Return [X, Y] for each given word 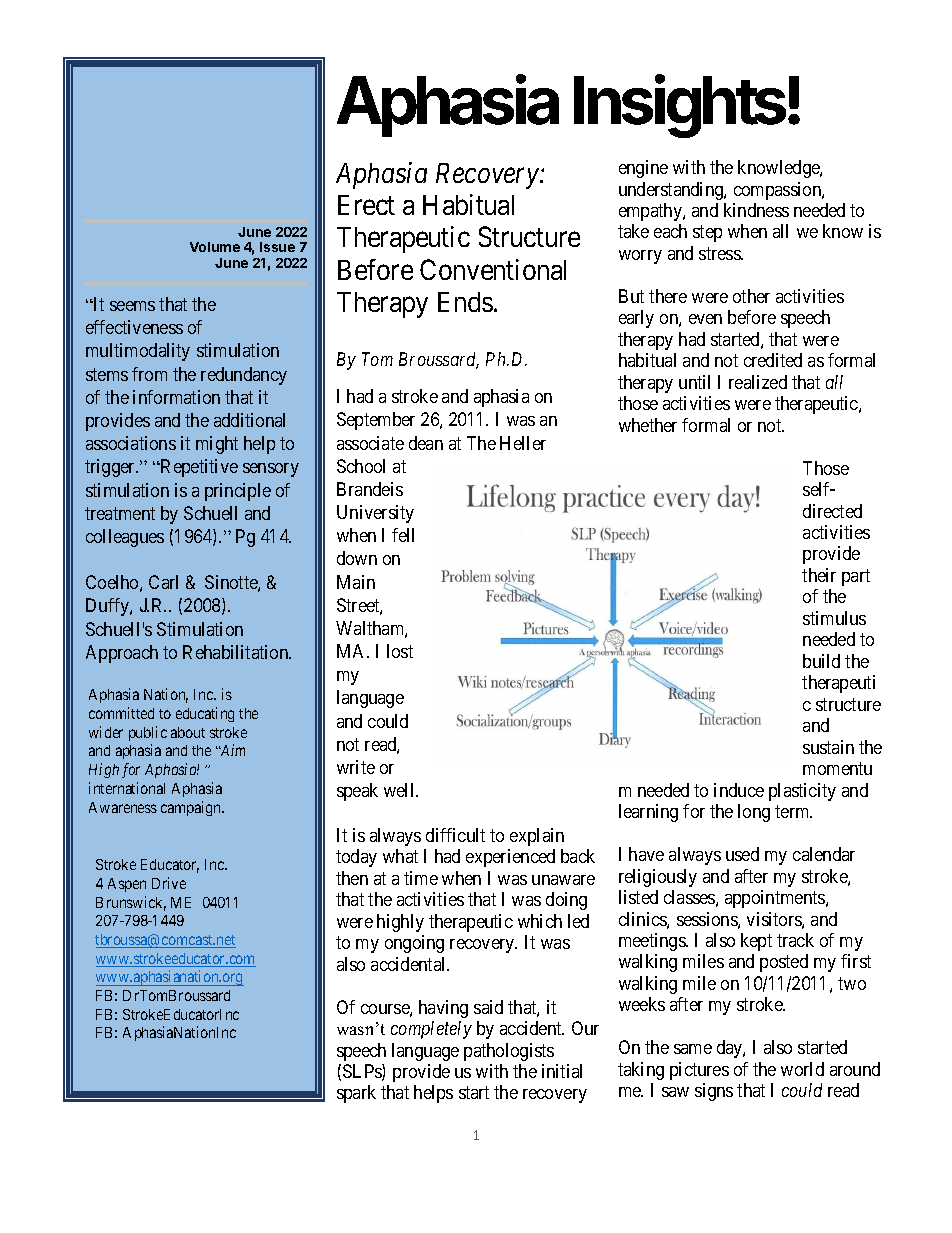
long [754, 813]
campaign [192, 808]
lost [400, 651]
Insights [681, 106]
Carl [163, 582]
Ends [465, 302]
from [149, 374]
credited [773, 360]
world [802, 1069]
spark [356, 1094]
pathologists [509, 1052]
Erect [366, 205]
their [819, 575]
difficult [455, 835]
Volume [215, 247]
